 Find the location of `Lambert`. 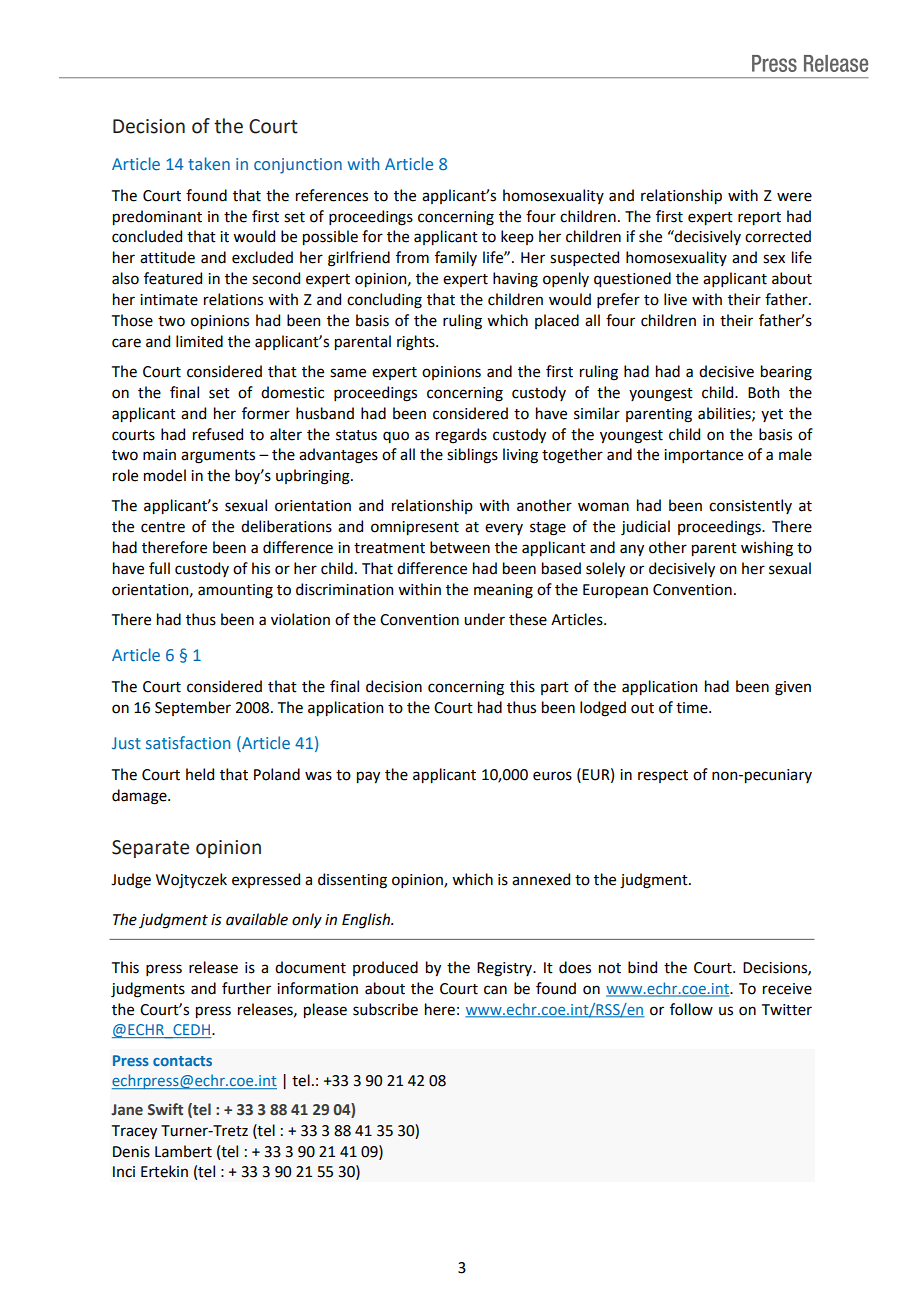

Lambert is located at coordinates (183, 1151).
